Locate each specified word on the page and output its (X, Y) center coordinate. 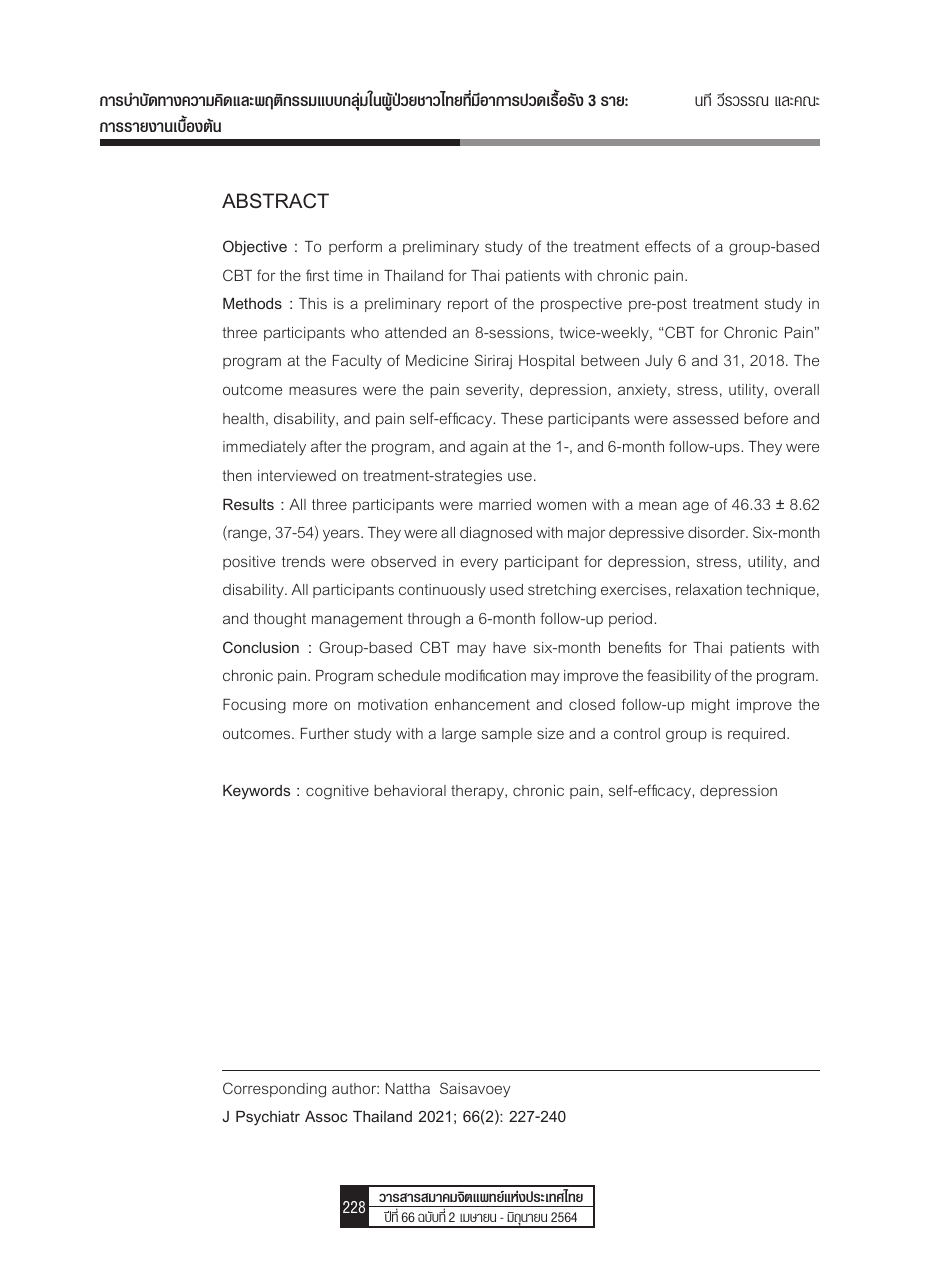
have (509, 647)
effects (668, 246)
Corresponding (274, 1090)
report (468, 305)
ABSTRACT (275, 201)
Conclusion (261, 647)
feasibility (679, 677)
